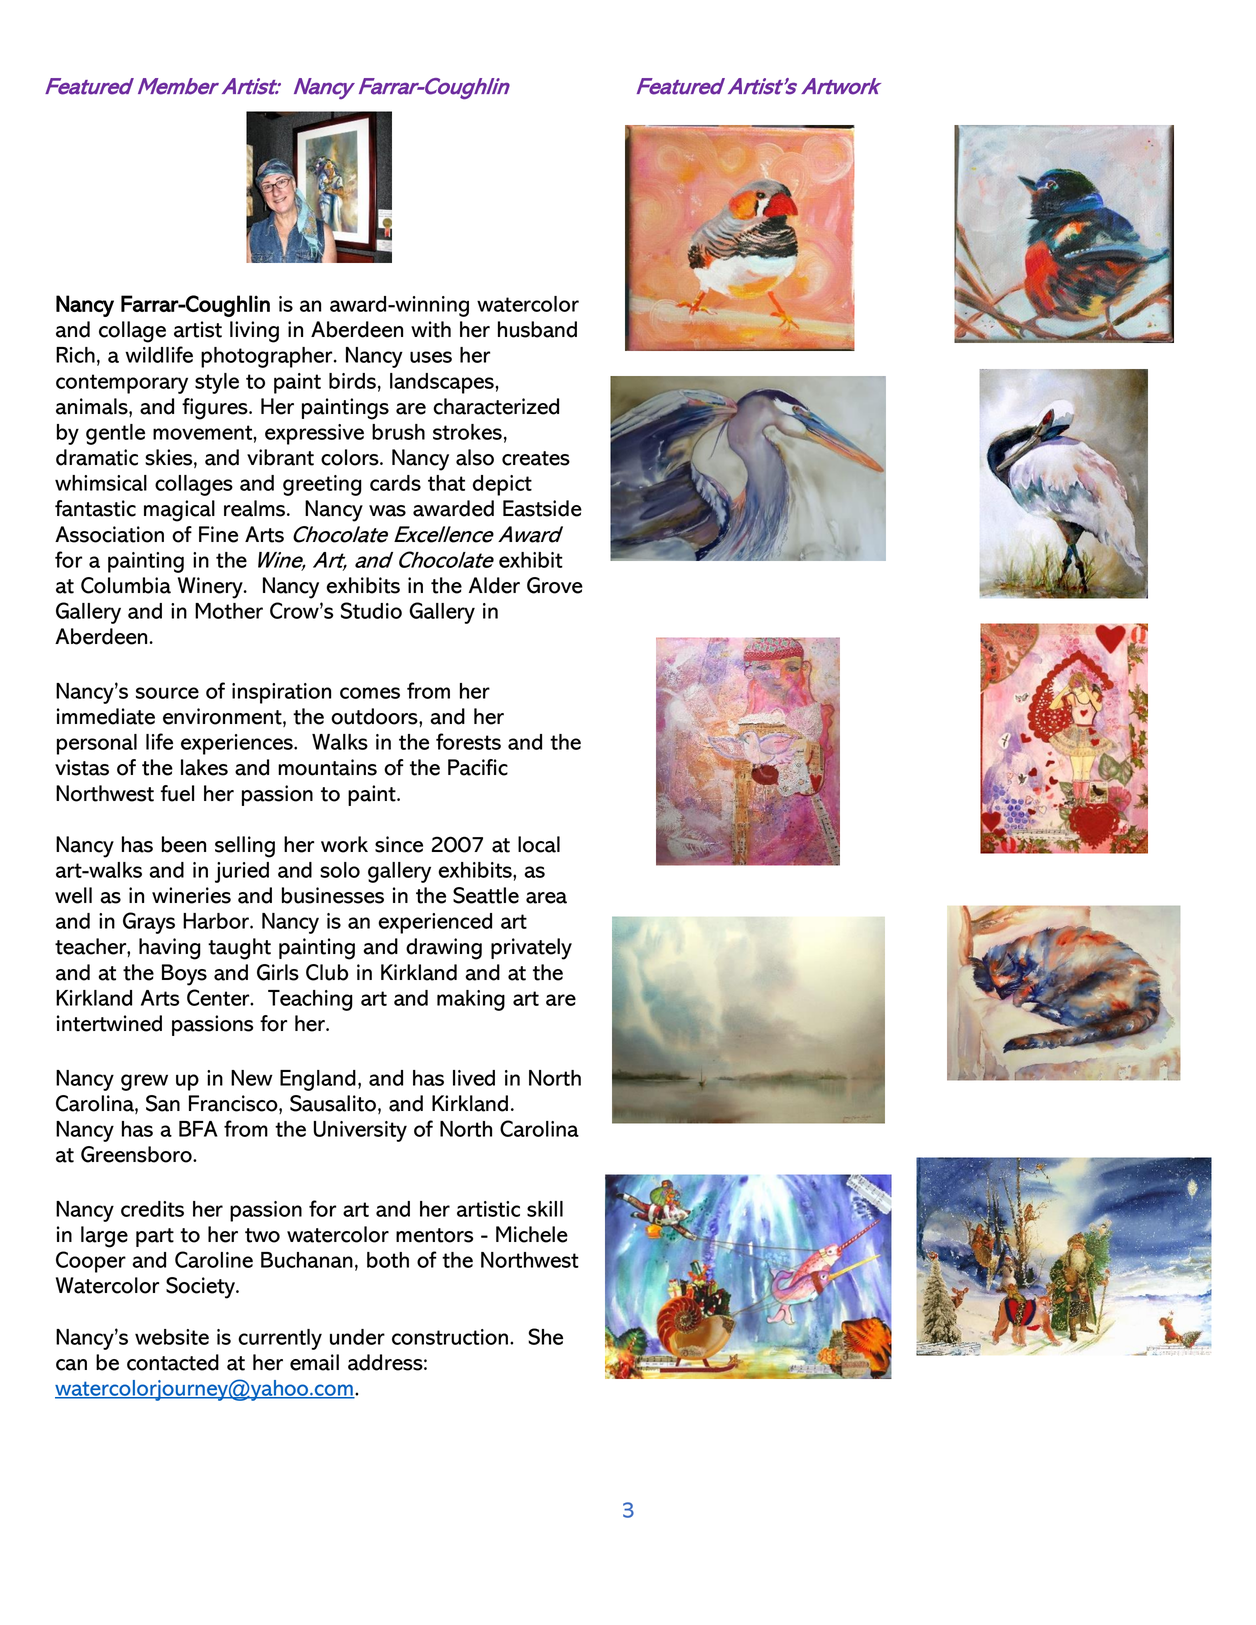 The image size is (1256, 1625). What do you see at coordinates (184, 975) in the screenshot?
I see `Boys` at bounding box center [184, 975].
